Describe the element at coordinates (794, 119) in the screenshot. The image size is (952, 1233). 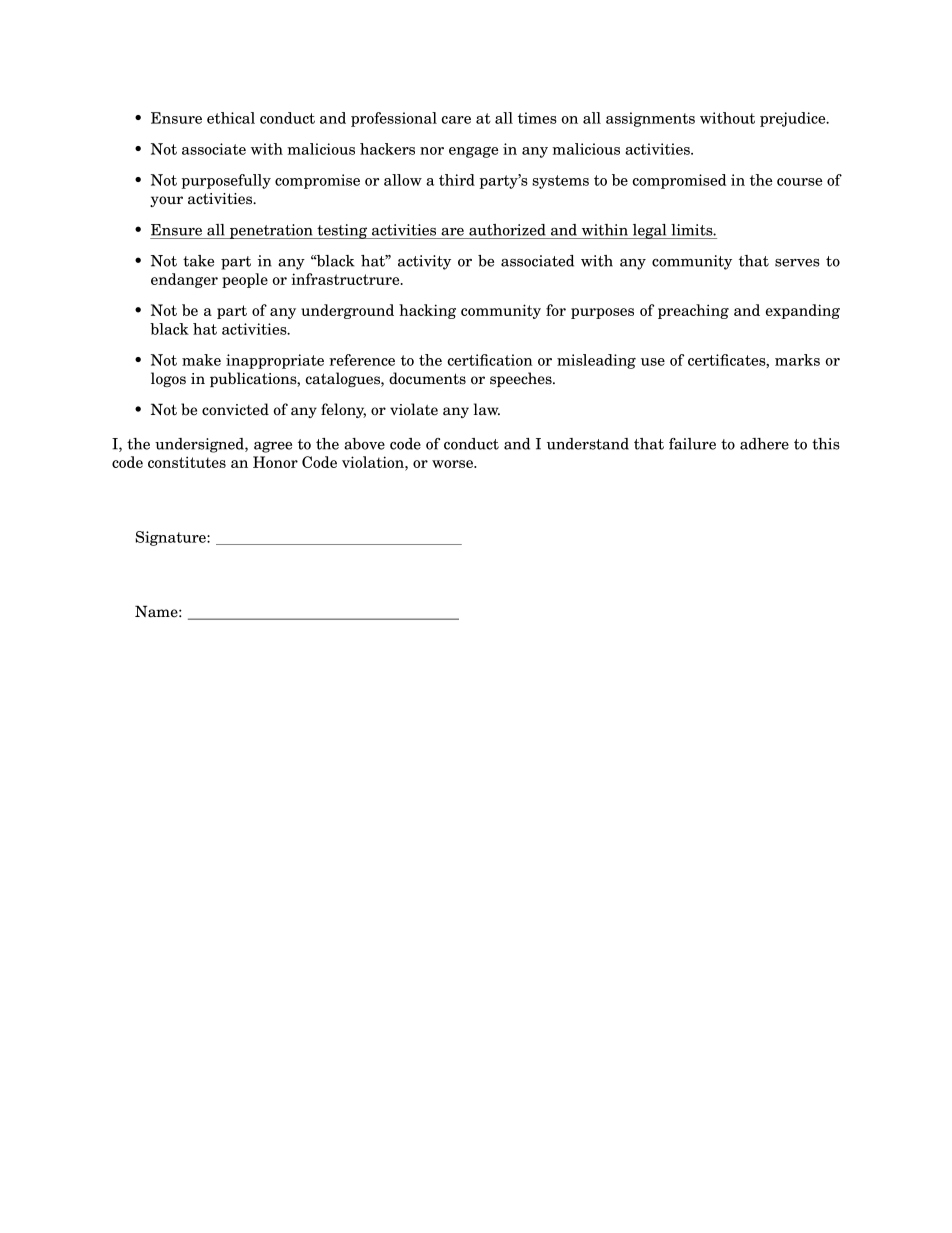
I see `prejudice` at that location.
